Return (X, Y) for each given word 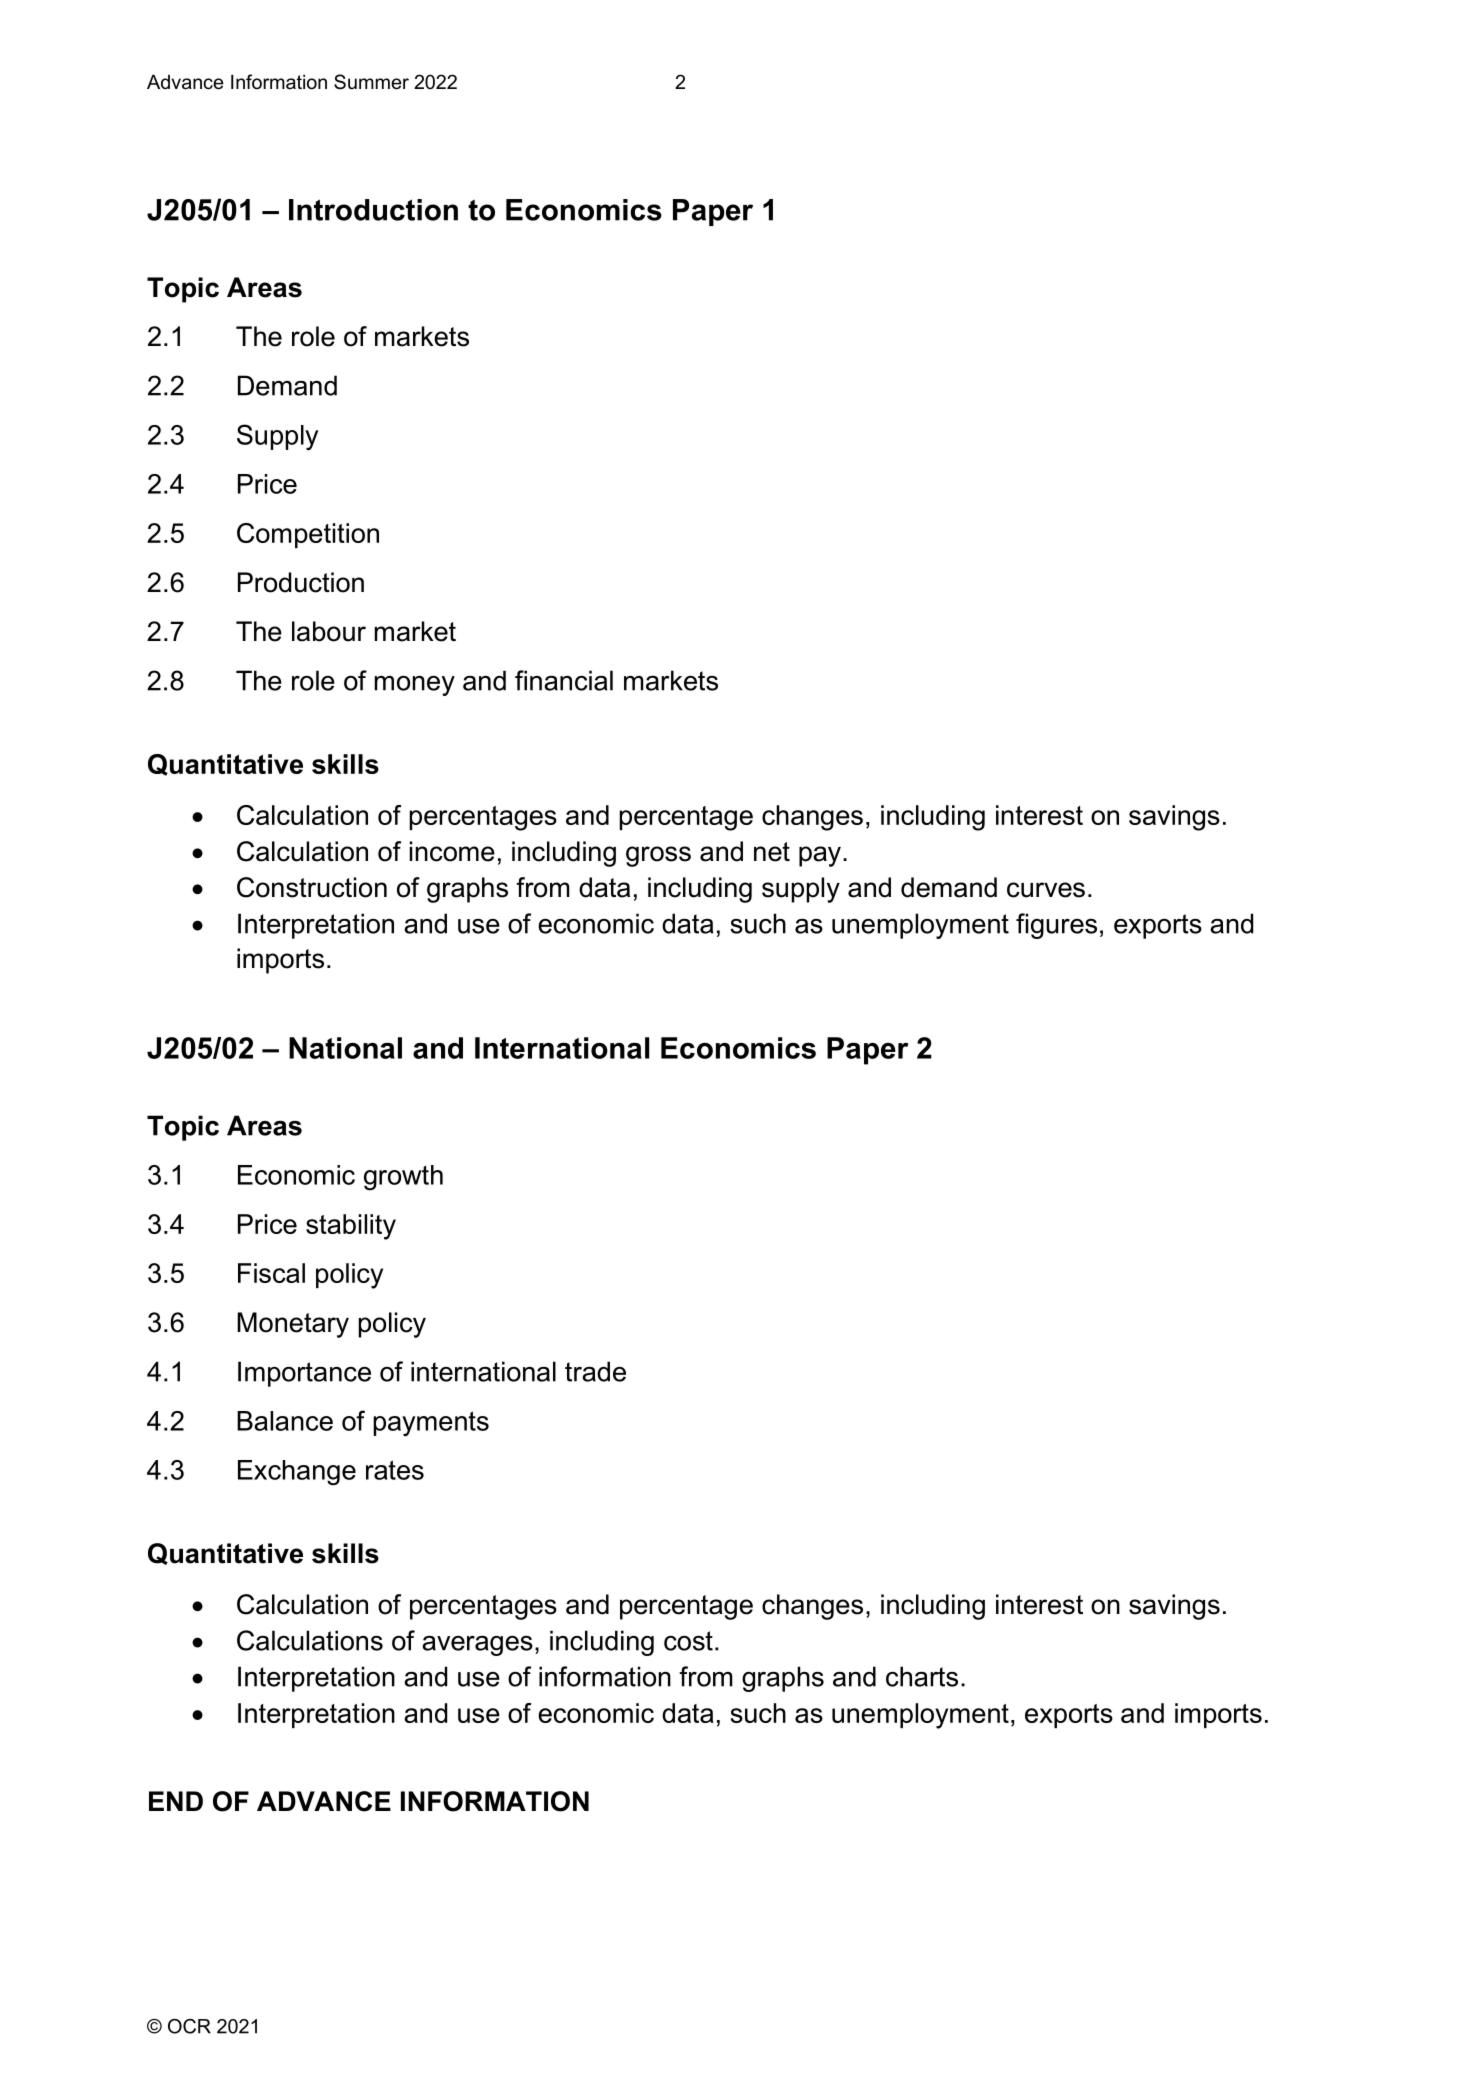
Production (301, 582)
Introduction (373, 210)
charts (922, 1676)
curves (1046, 890)
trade (595, 1371)
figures (1056, 926)
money (414, 686)
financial (564, 680)
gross (658, 856)
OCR (189, 2026)
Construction (312, 887)
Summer (371, 82)
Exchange (297, 1473)
